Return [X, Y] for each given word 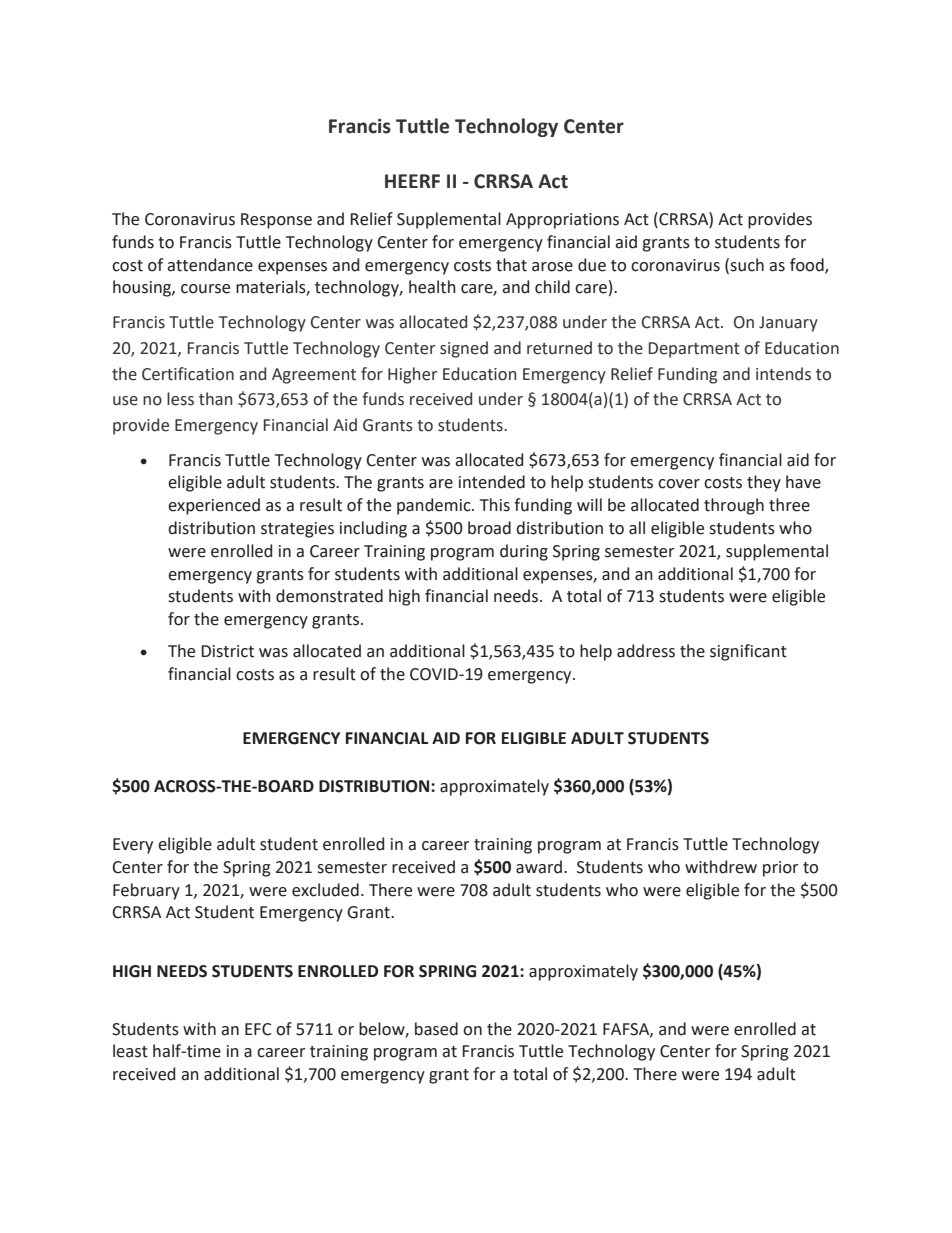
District [227, 651]
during [524, 552]
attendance [210, 265]
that [511, 265]
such [747, 265]
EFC [258, 1029]
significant [748, 652]
